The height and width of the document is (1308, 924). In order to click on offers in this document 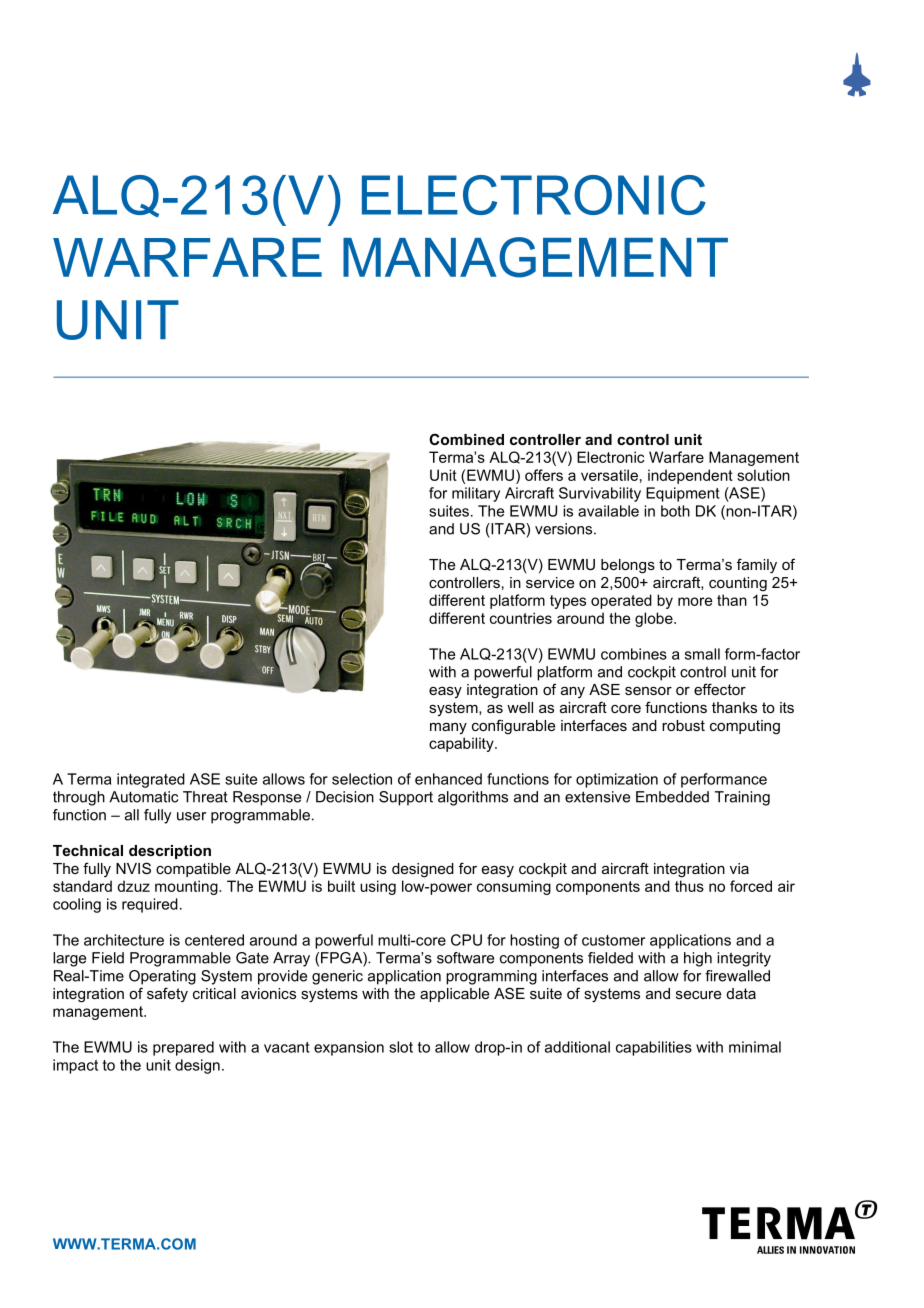, I will do `click(544, 475)`.
